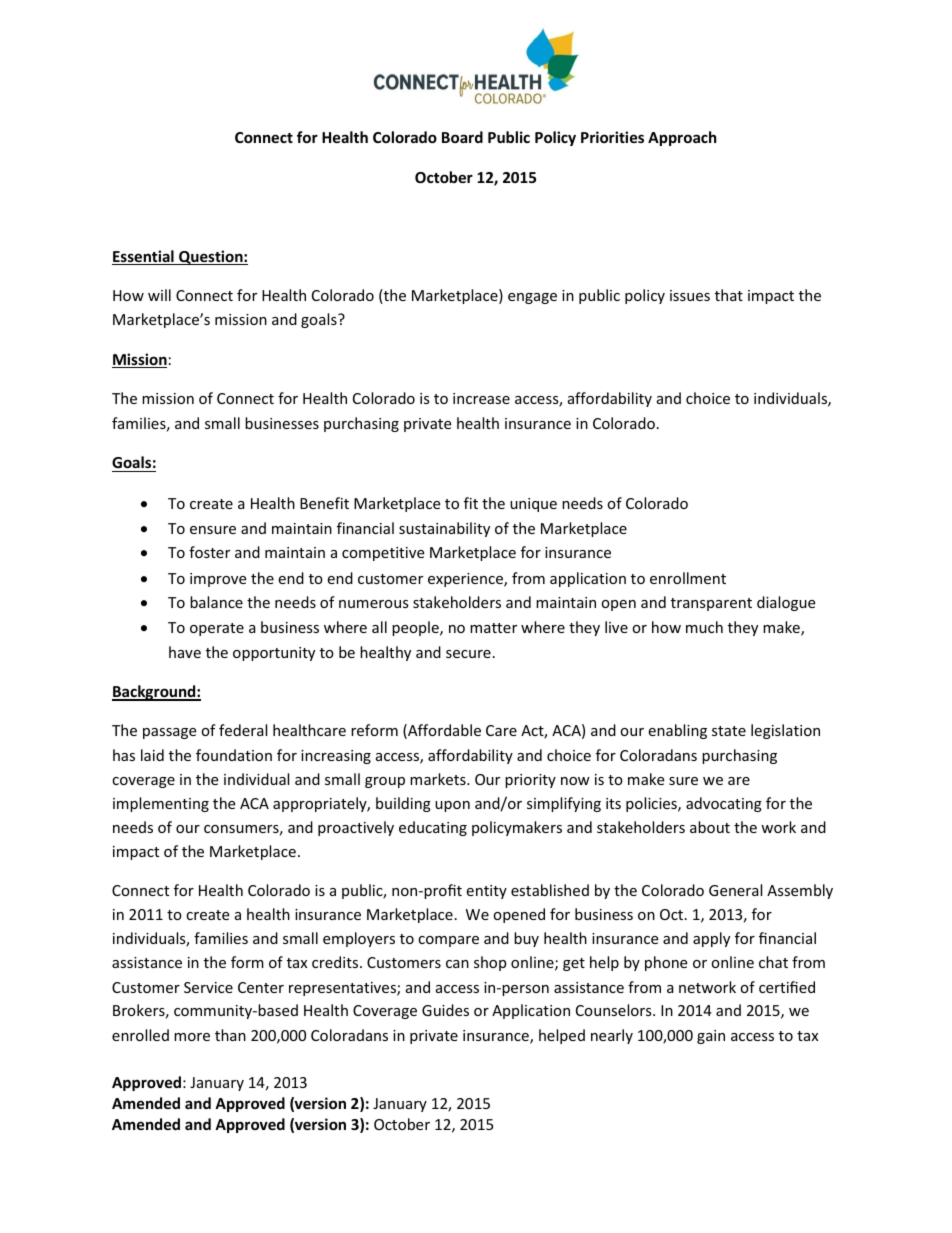 The width and height of the screenshot is (952, 1233). I want to click on Service, so click(208, 987).
